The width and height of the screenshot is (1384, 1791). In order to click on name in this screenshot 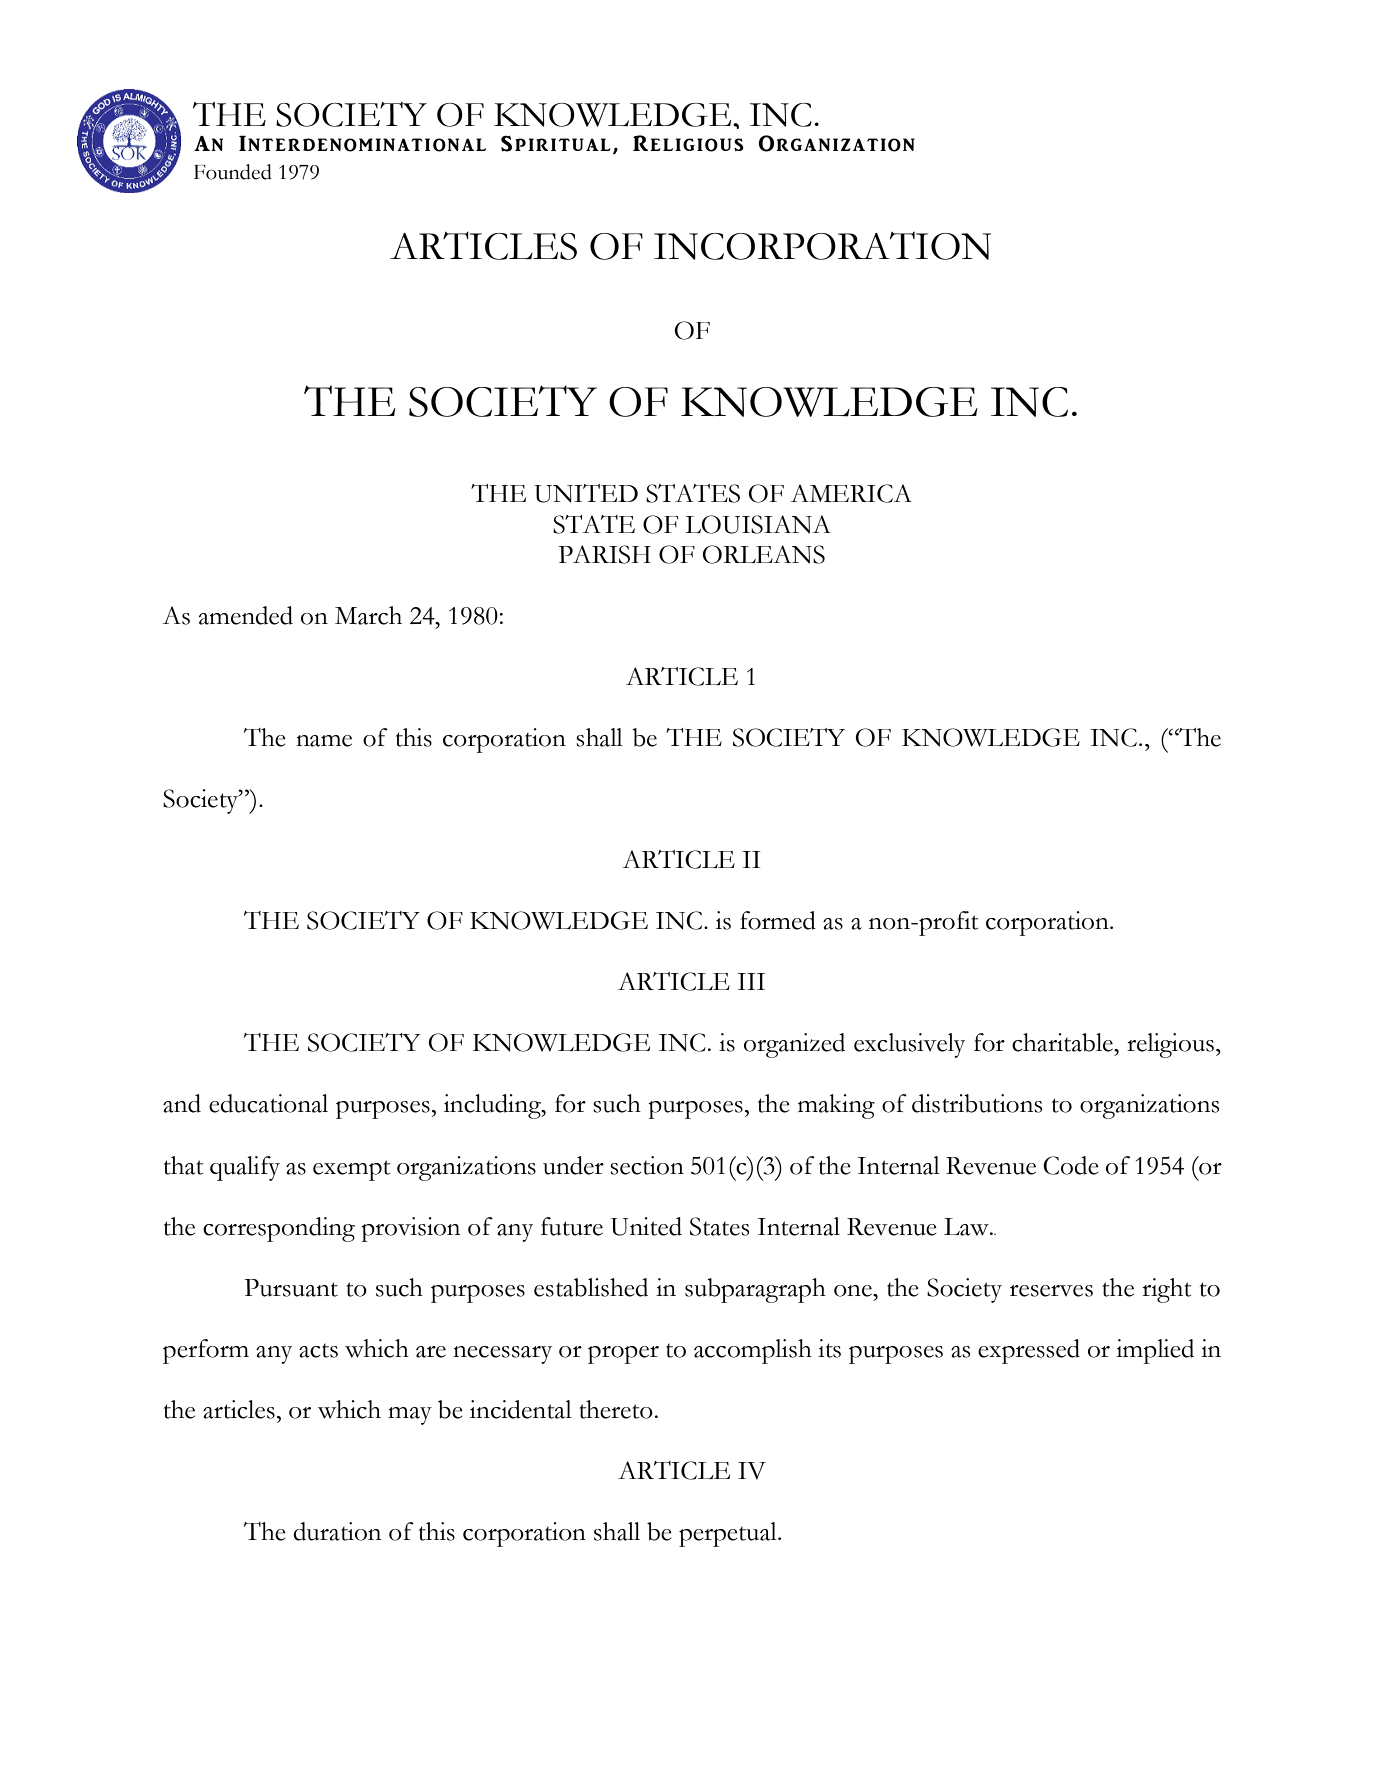, I will do `click(324, 741)`.
